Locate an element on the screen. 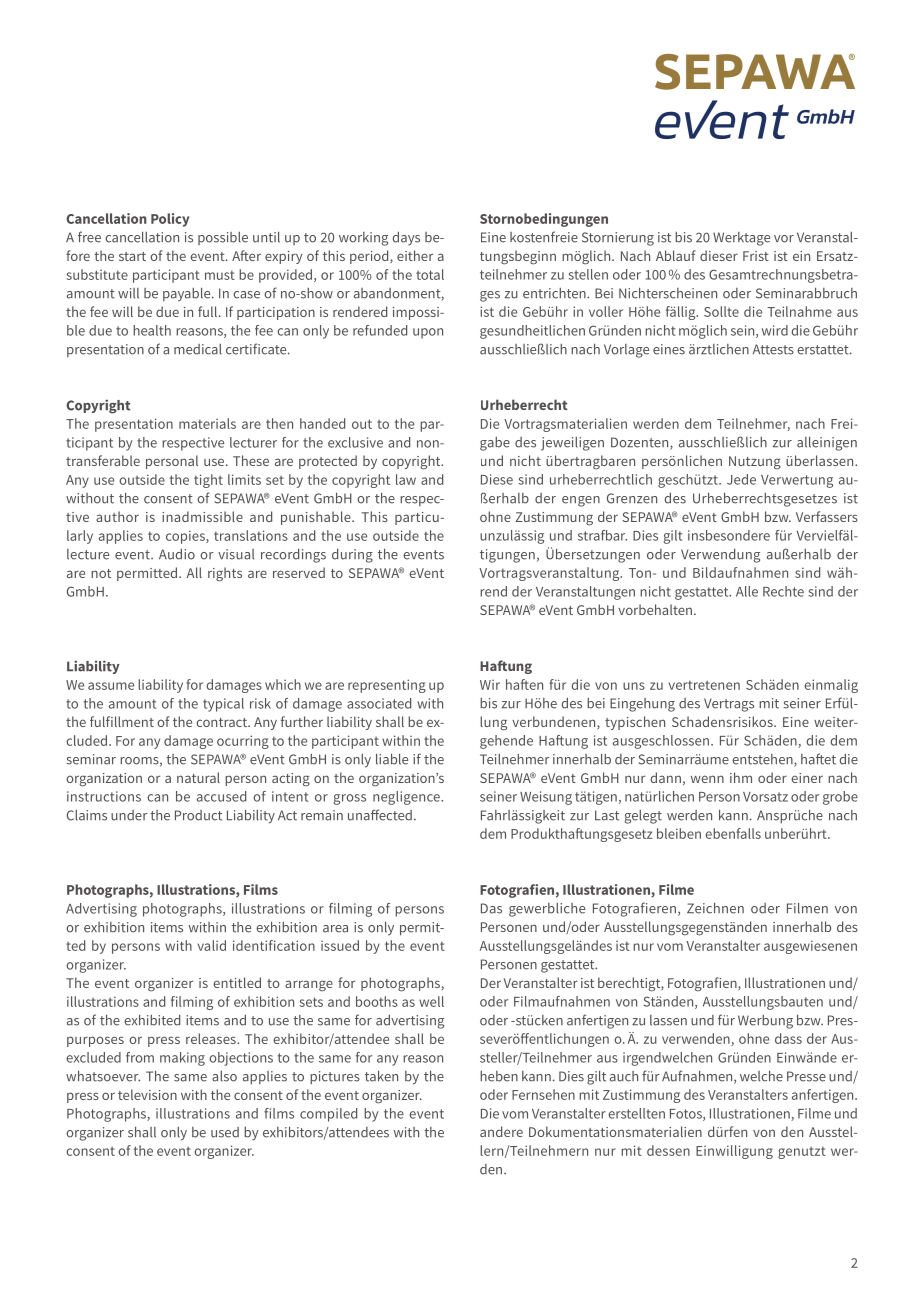  start is located at coordinates (132, 256).
